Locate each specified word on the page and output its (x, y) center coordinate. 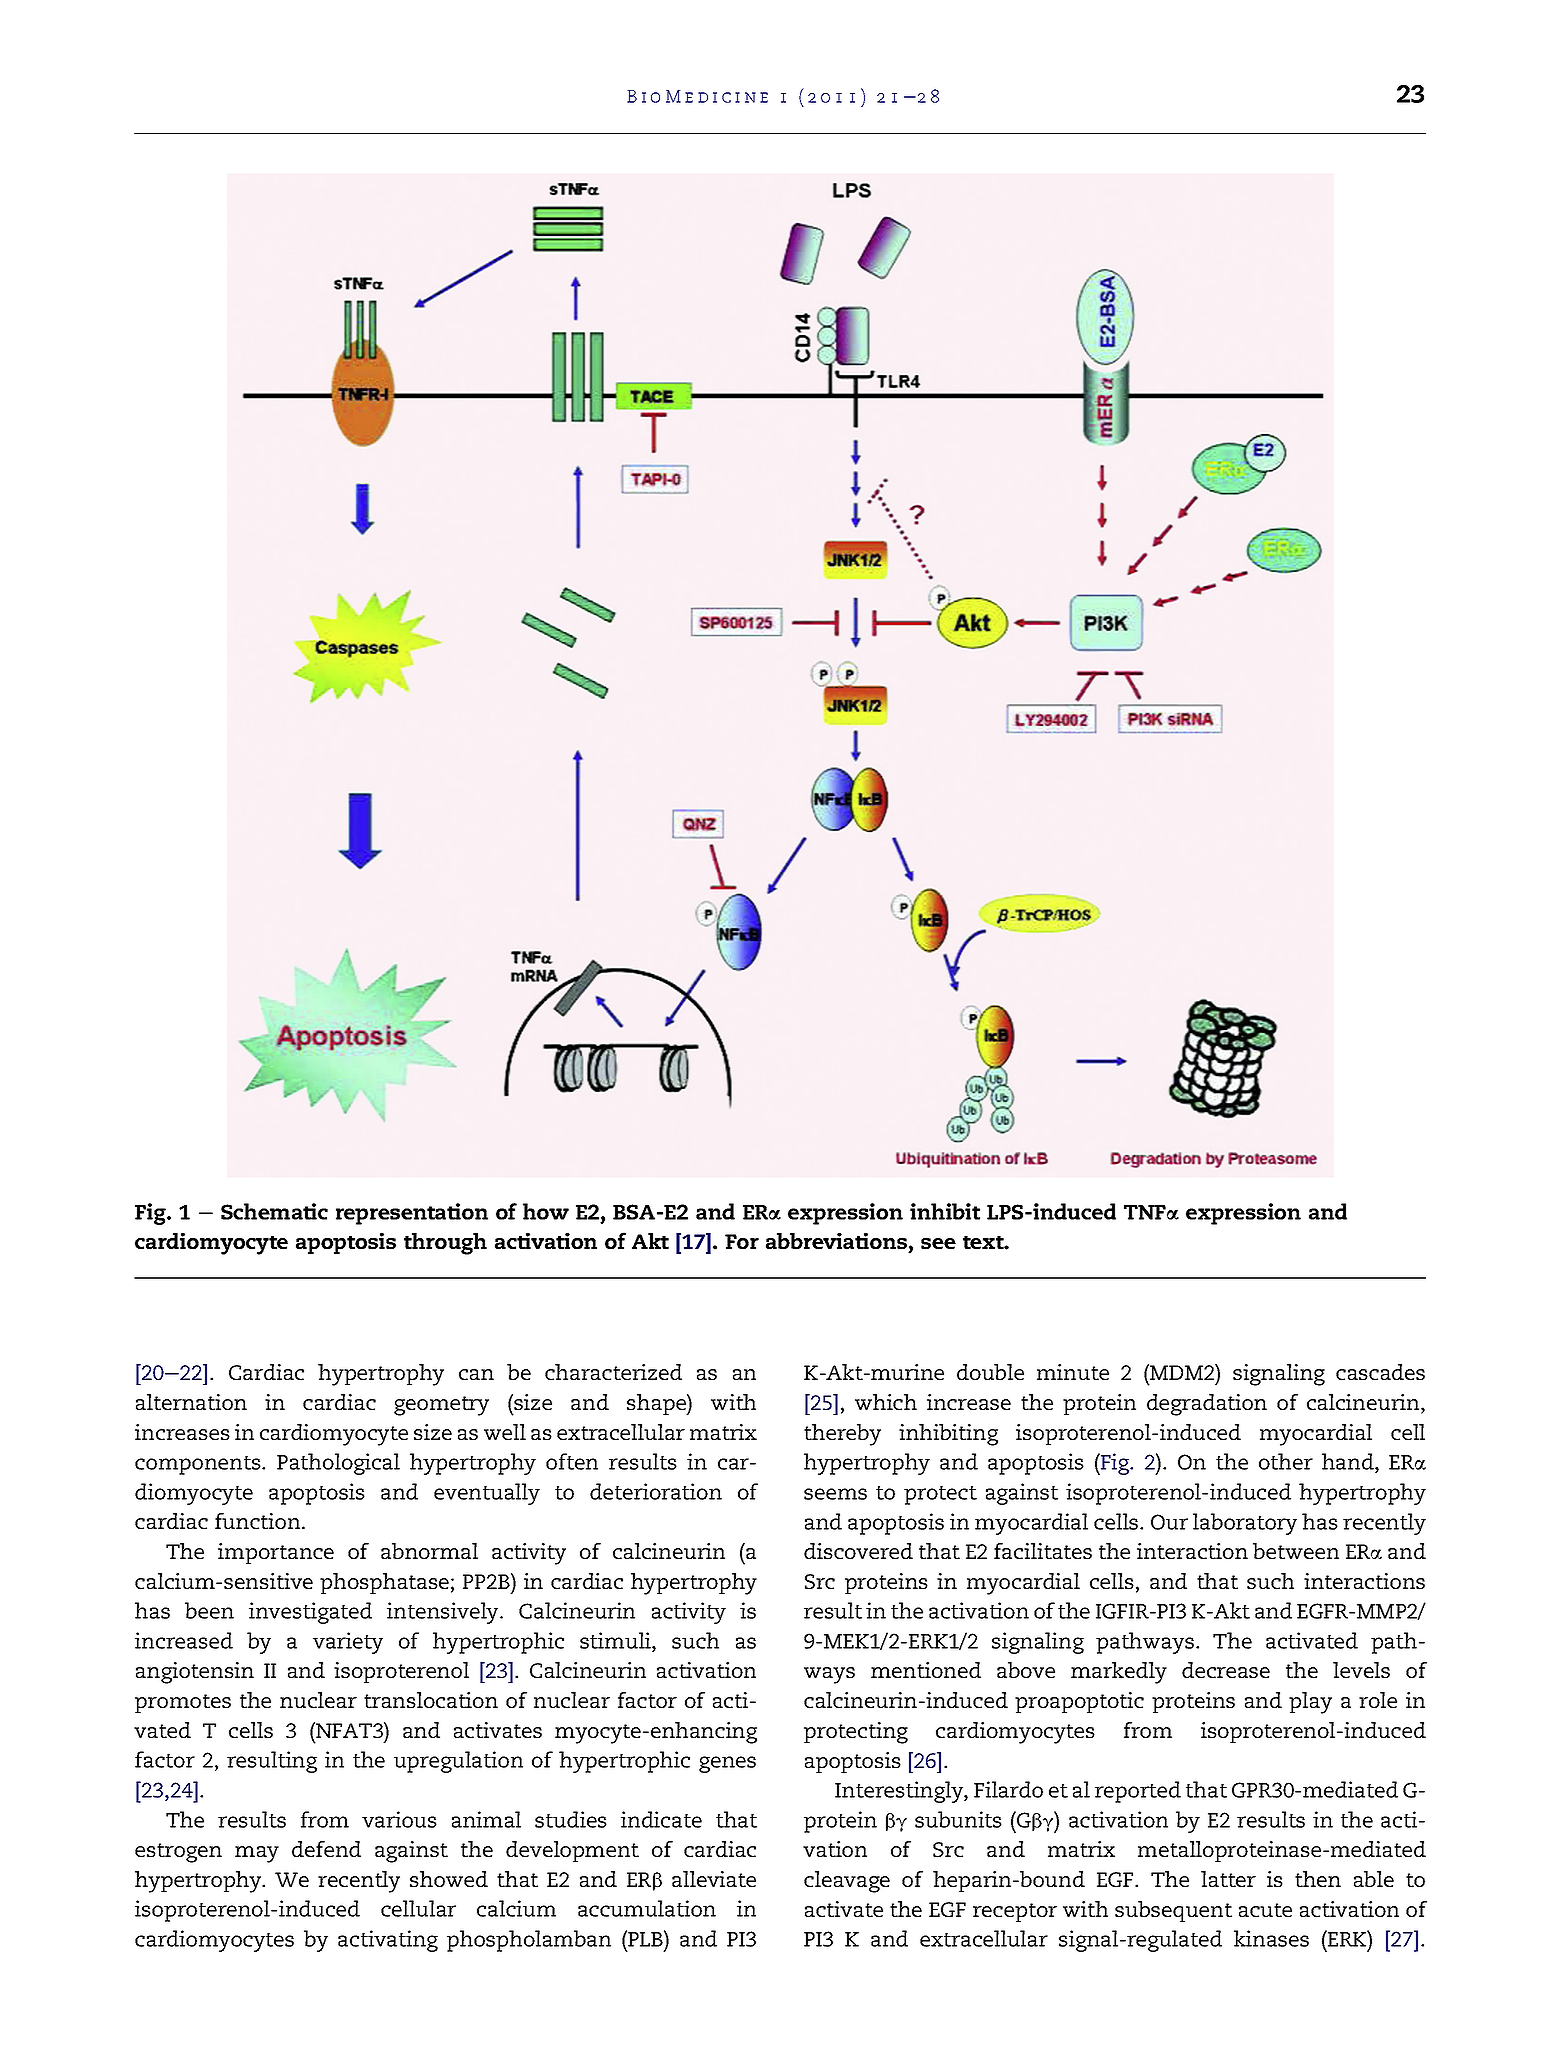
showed (449, 1879)
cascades (1380, 1372)
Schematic (274, 1211)
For (742, 1241)
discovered (858, 1551)
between (1296, 1551)
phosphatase (384, 1583)
